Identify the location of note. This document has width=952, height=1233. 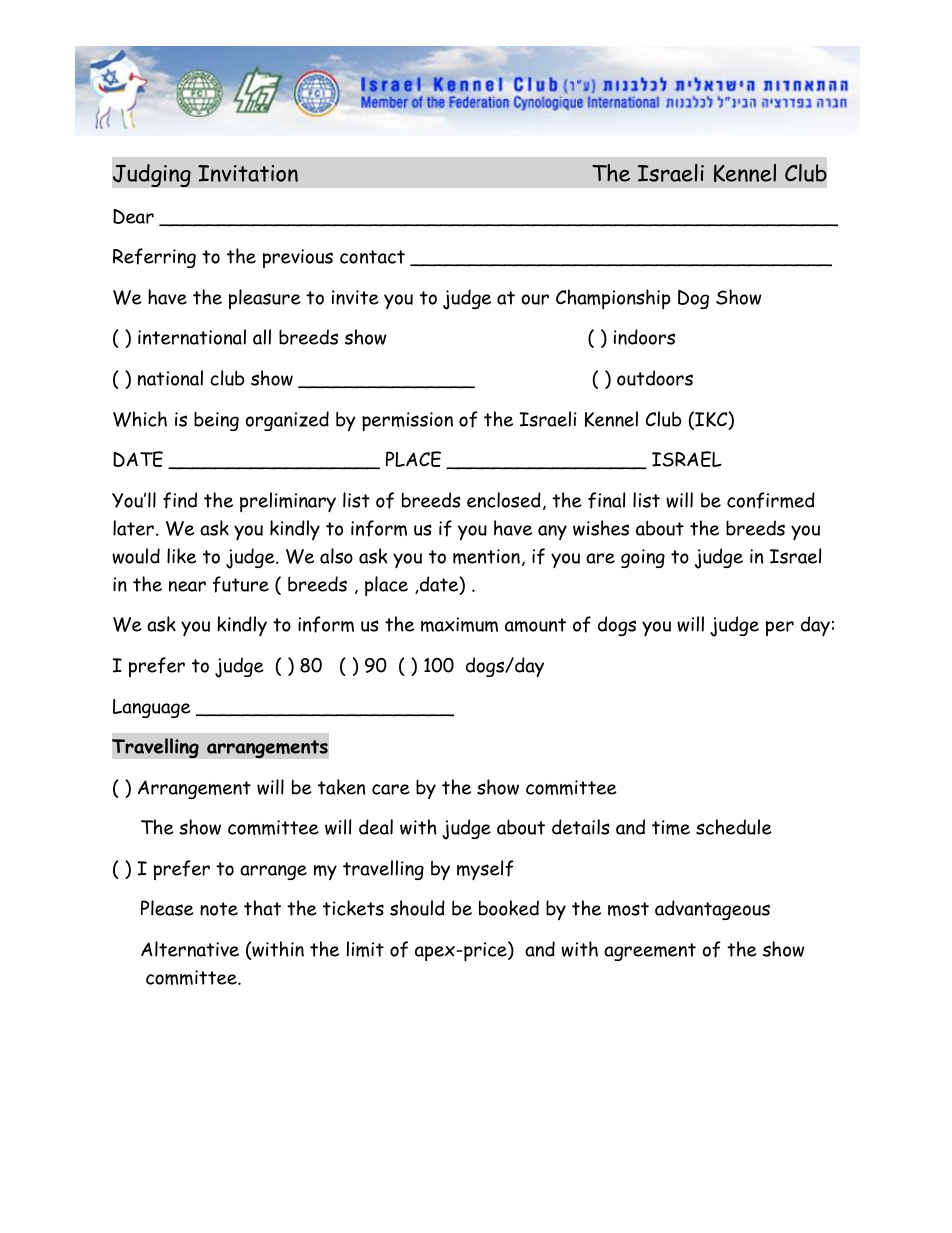
(219, 909).
